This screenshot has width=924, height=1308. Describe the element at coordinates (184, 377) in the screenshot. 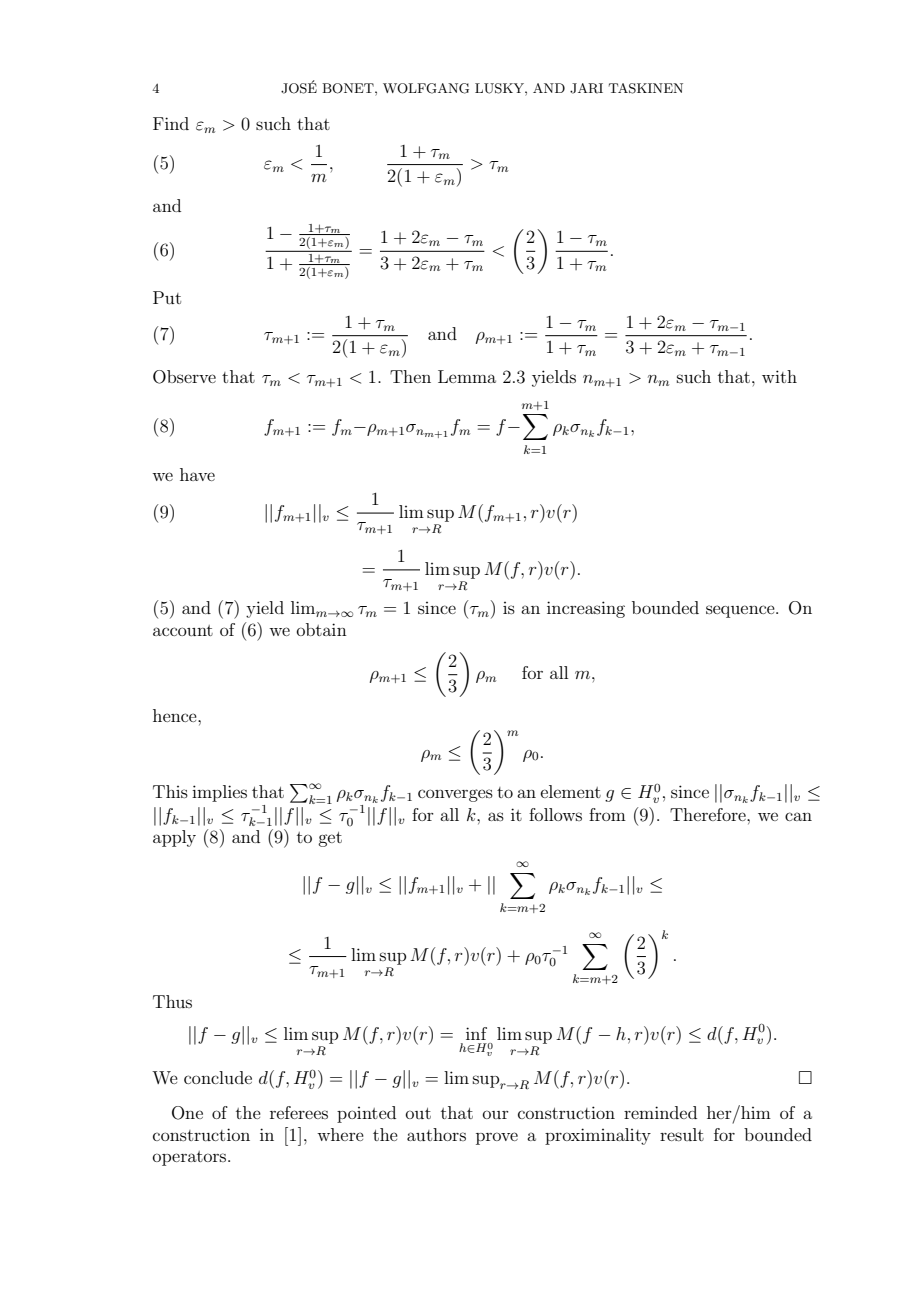

I see `Observe` at that location.
